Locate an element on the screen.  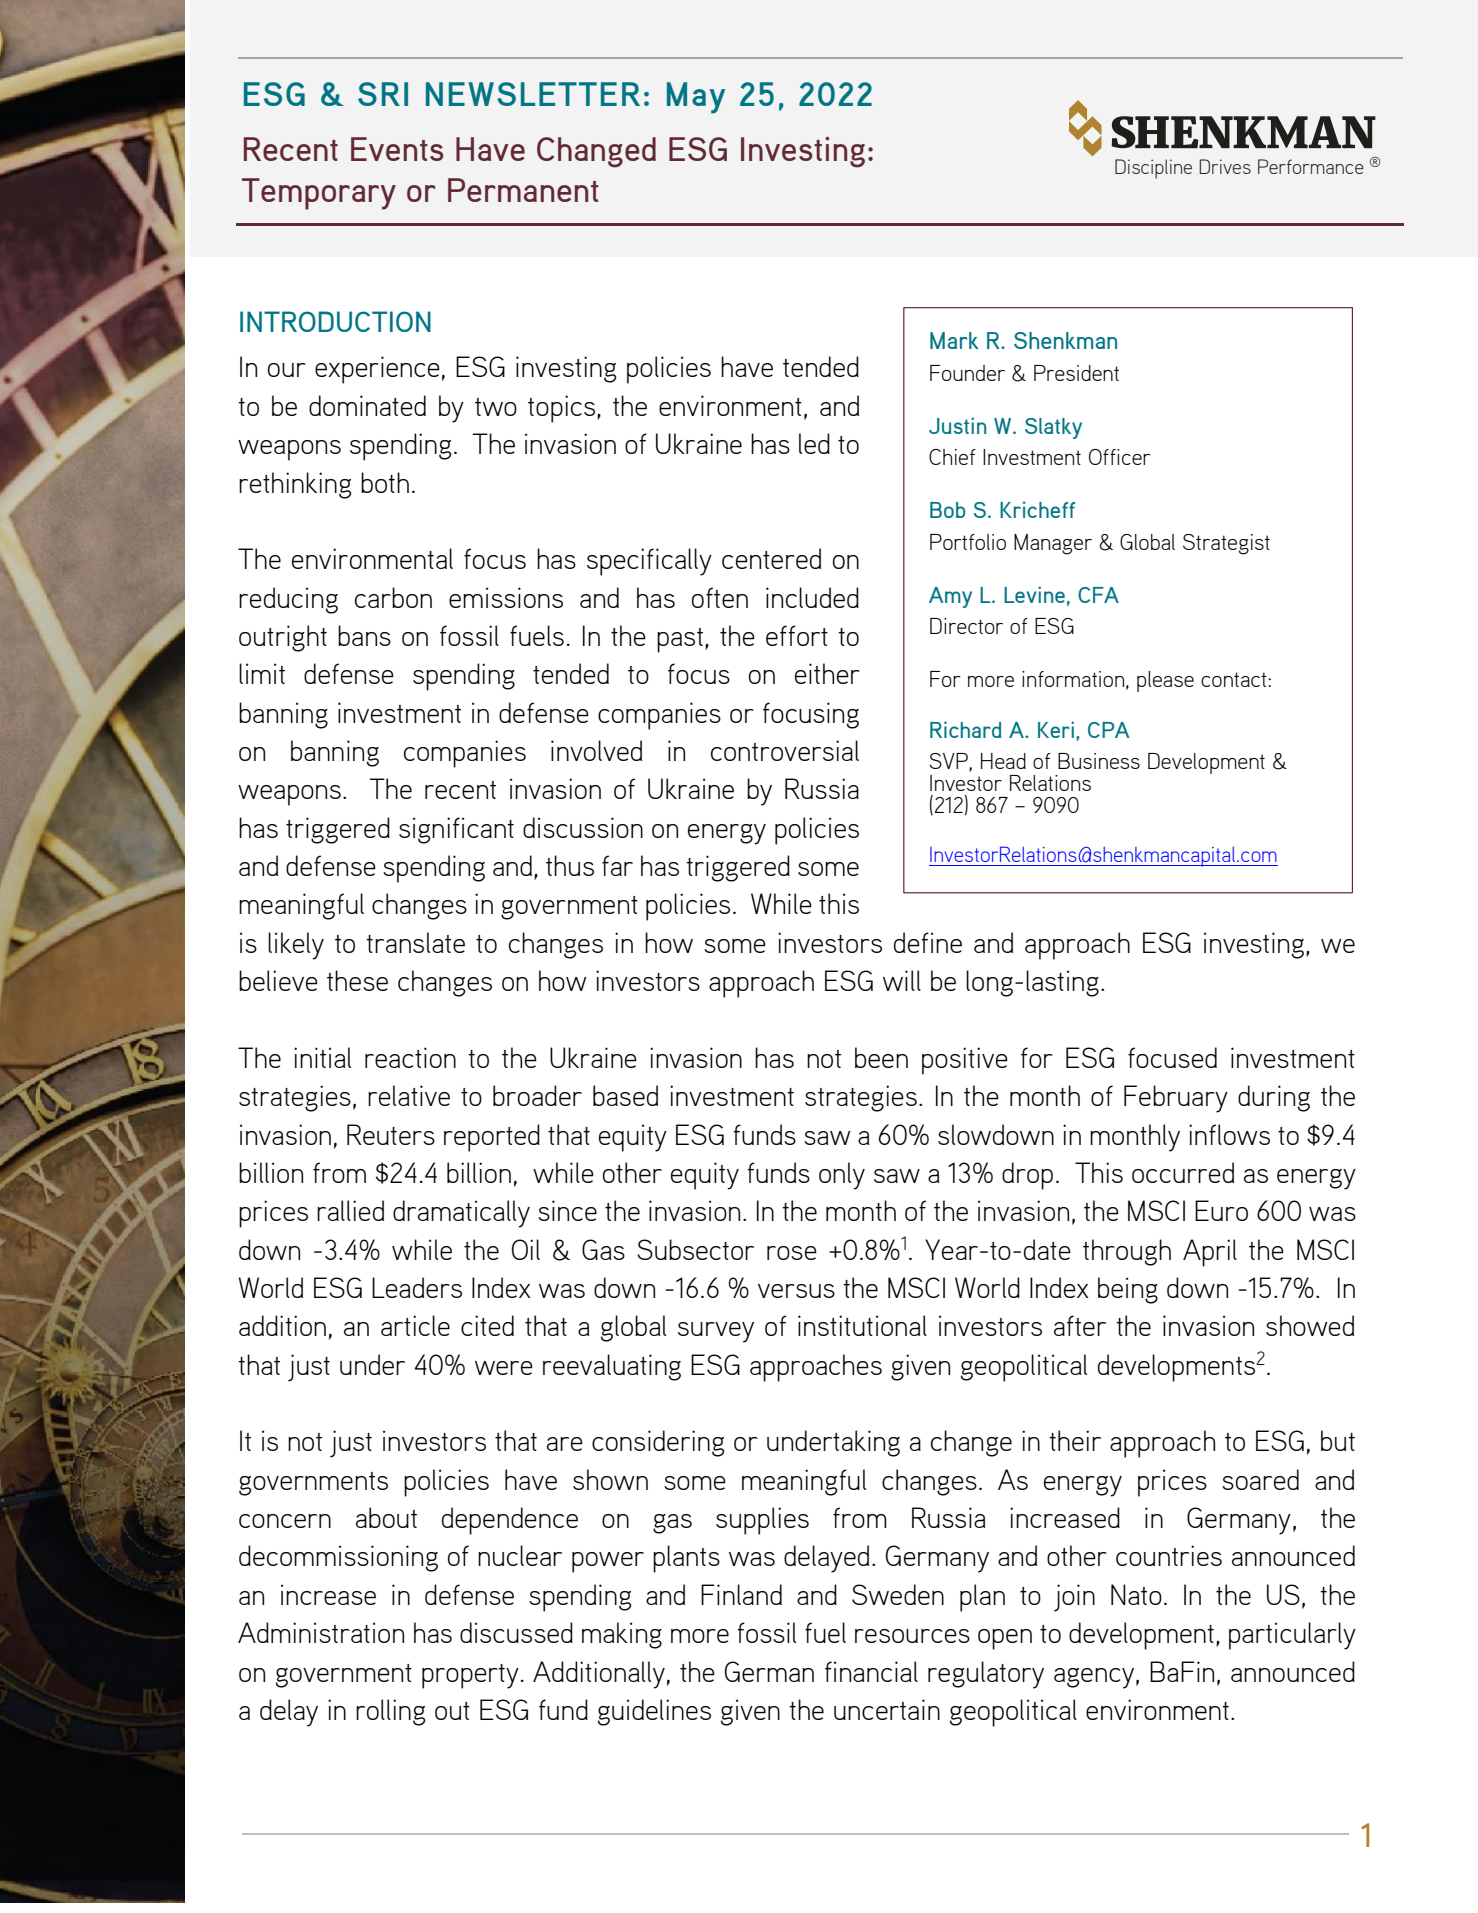
financial is located at coordinates (871, 1671).
